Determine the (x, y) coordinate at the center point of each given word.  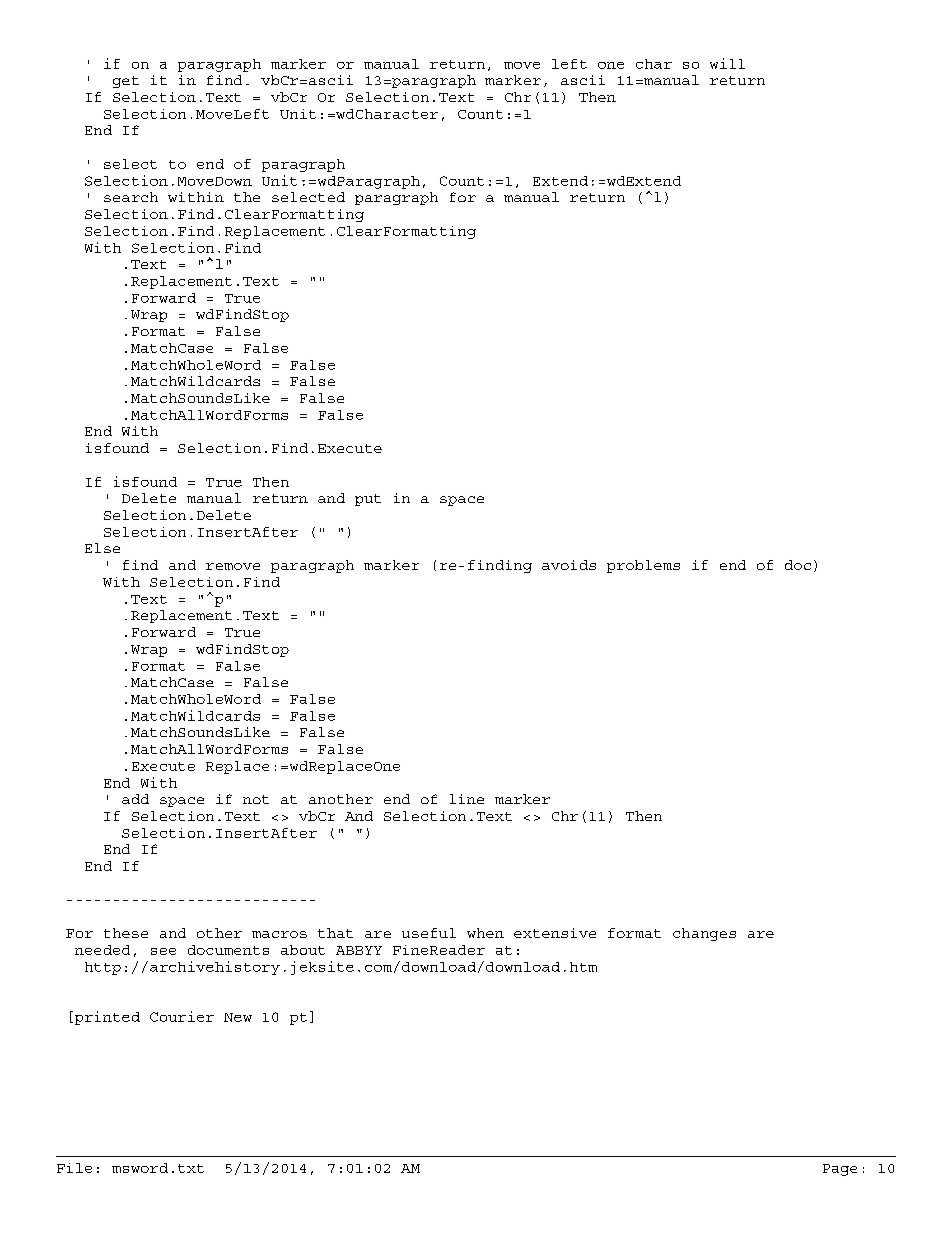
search (131, 197)
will (727, 63)
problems (643, 566)
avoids (569, 565)
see (163, 951)
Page (840, 1170)
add (135, 799)
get (126, 82)
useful (429, 933)
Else (102, 548)
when (485, 933)
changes (704, 934)
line (467, 799)
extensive (555, 933)
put (368, 500)
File (74, 1168)
